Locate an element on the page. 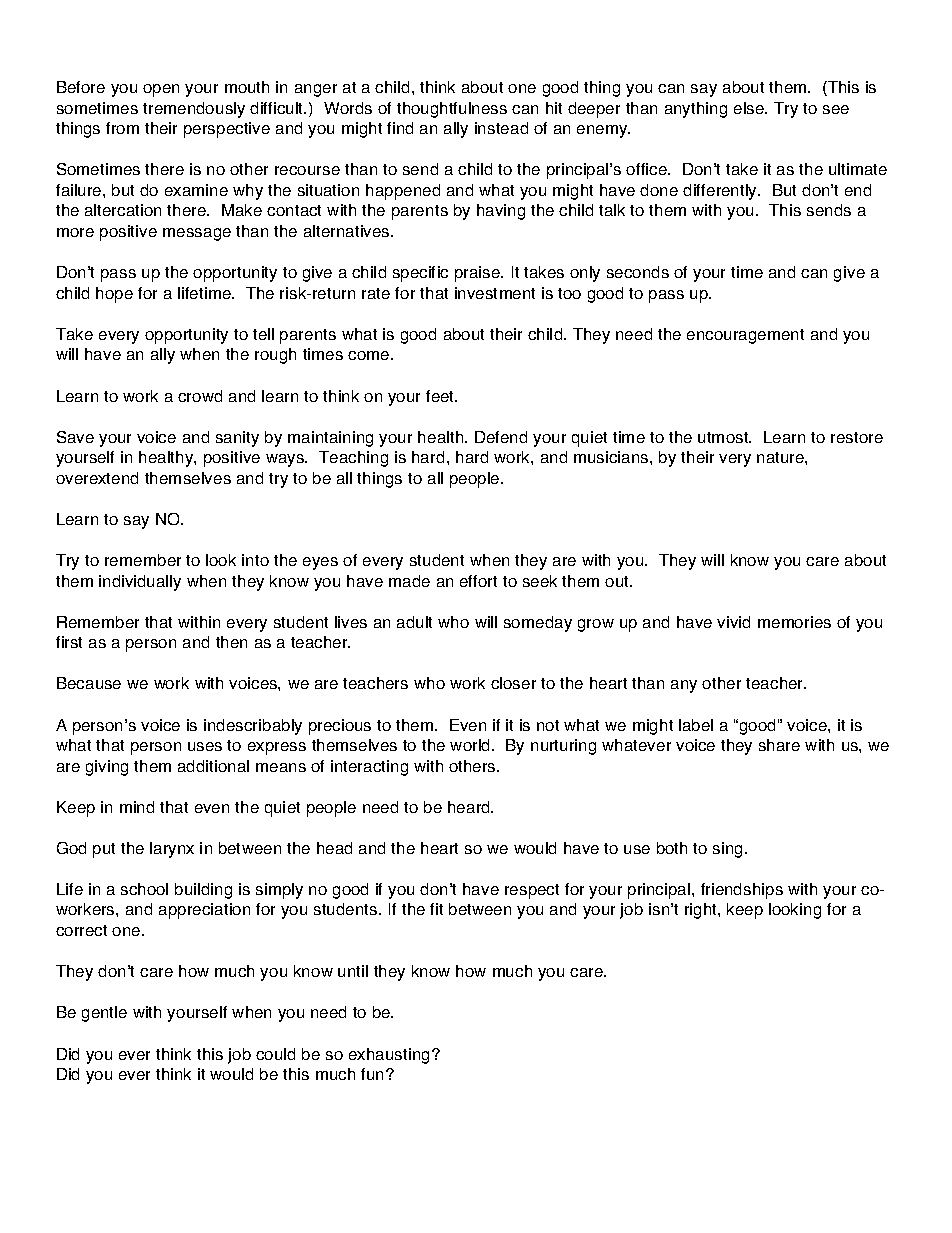 The height and width of the image is (1233, 952). tremendously is located at coordinates (194, 110).
